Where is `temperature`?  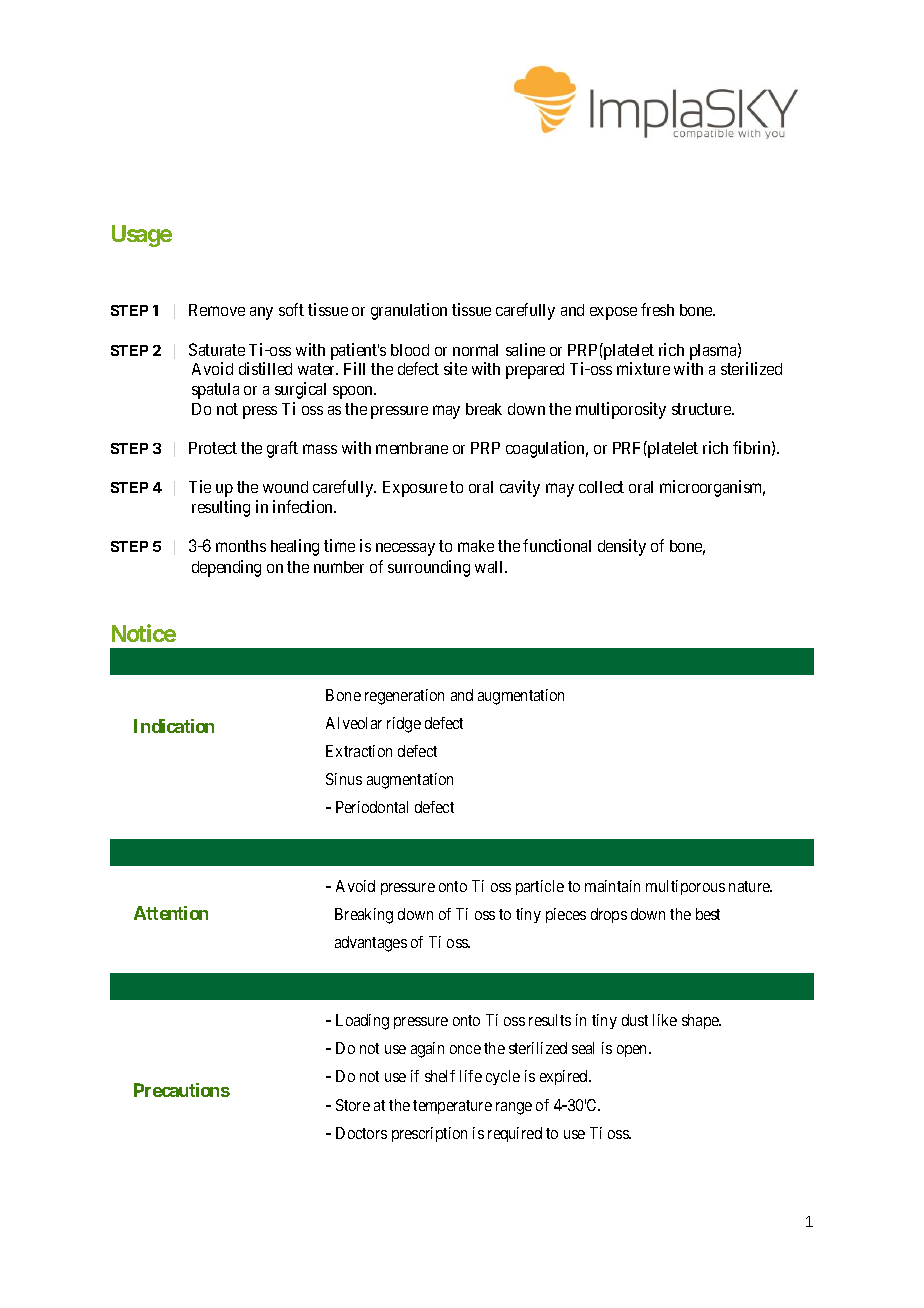 temperature is located at coordinates (452, 1107).
